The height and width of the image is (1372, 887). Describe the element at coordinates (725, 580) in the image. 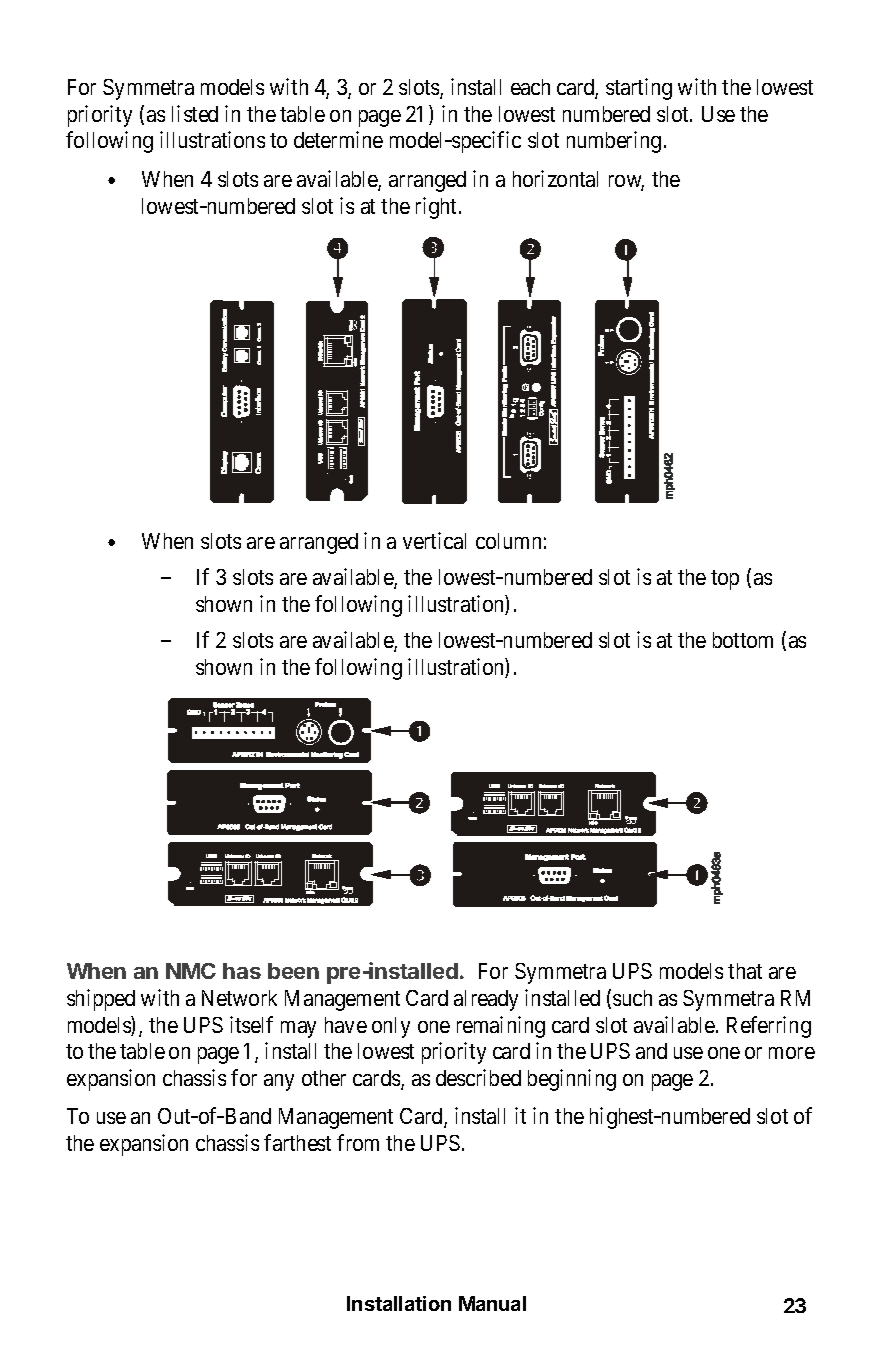

I see `top` at that location.
